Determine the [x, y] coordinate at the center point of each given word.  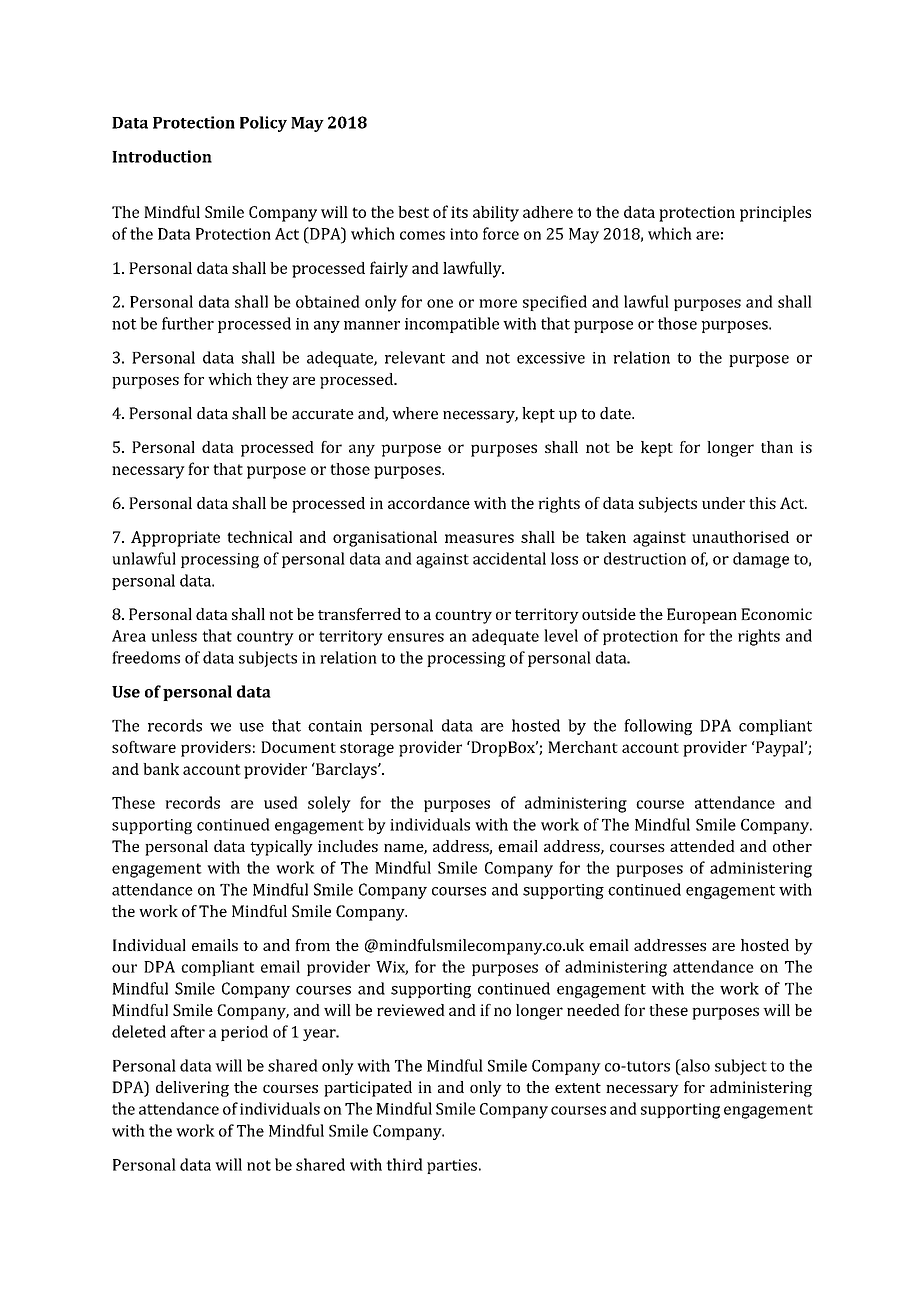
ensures [416, 637]
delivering [192, 1089]
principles [775, 214]
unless [174, 635]
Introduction [162, 156]
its [459, 212]
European [702, 616]
